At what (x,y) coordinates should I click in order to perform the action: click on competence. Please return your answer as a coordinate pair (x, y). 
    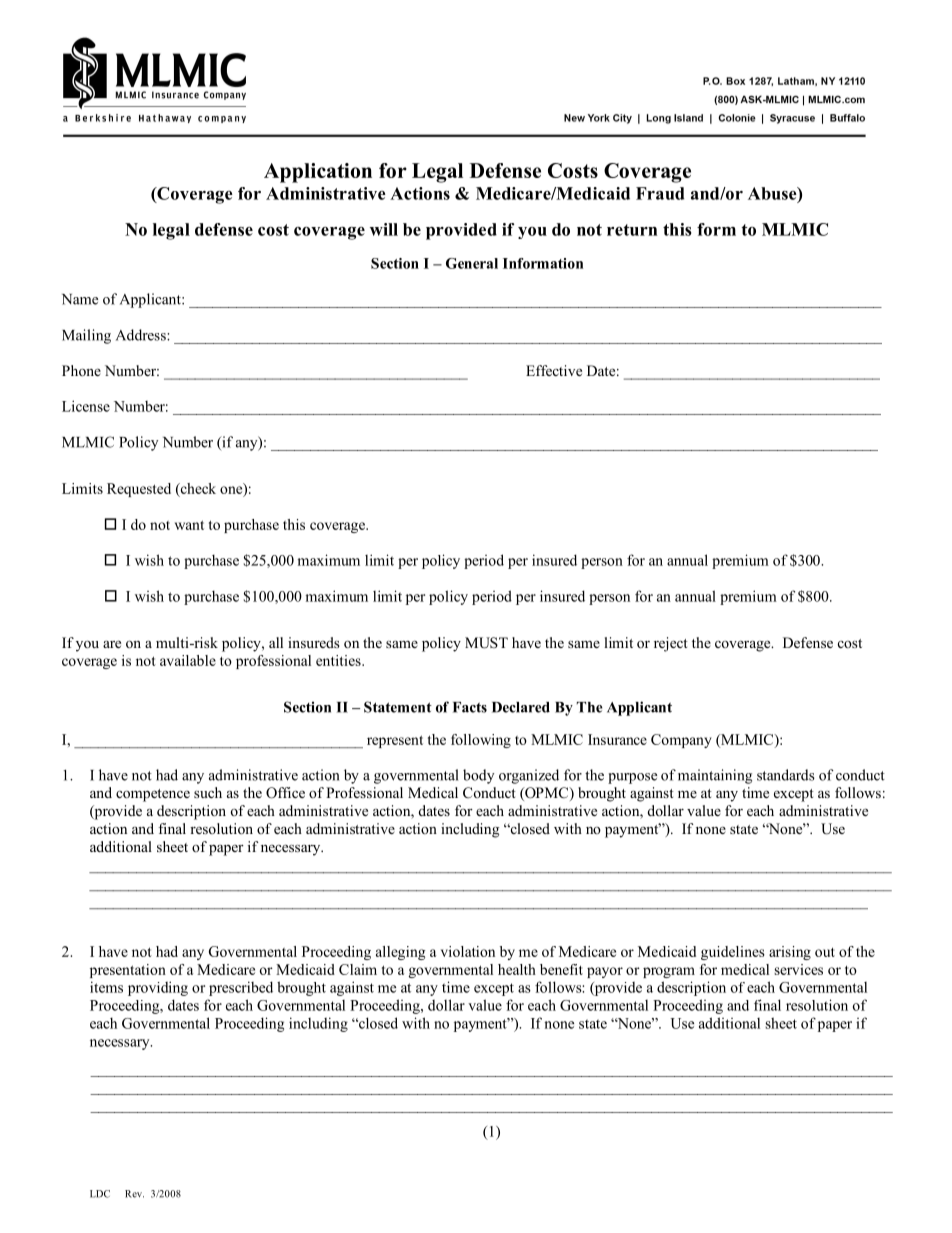
    Looking at the image, I should click on (153, 795).
